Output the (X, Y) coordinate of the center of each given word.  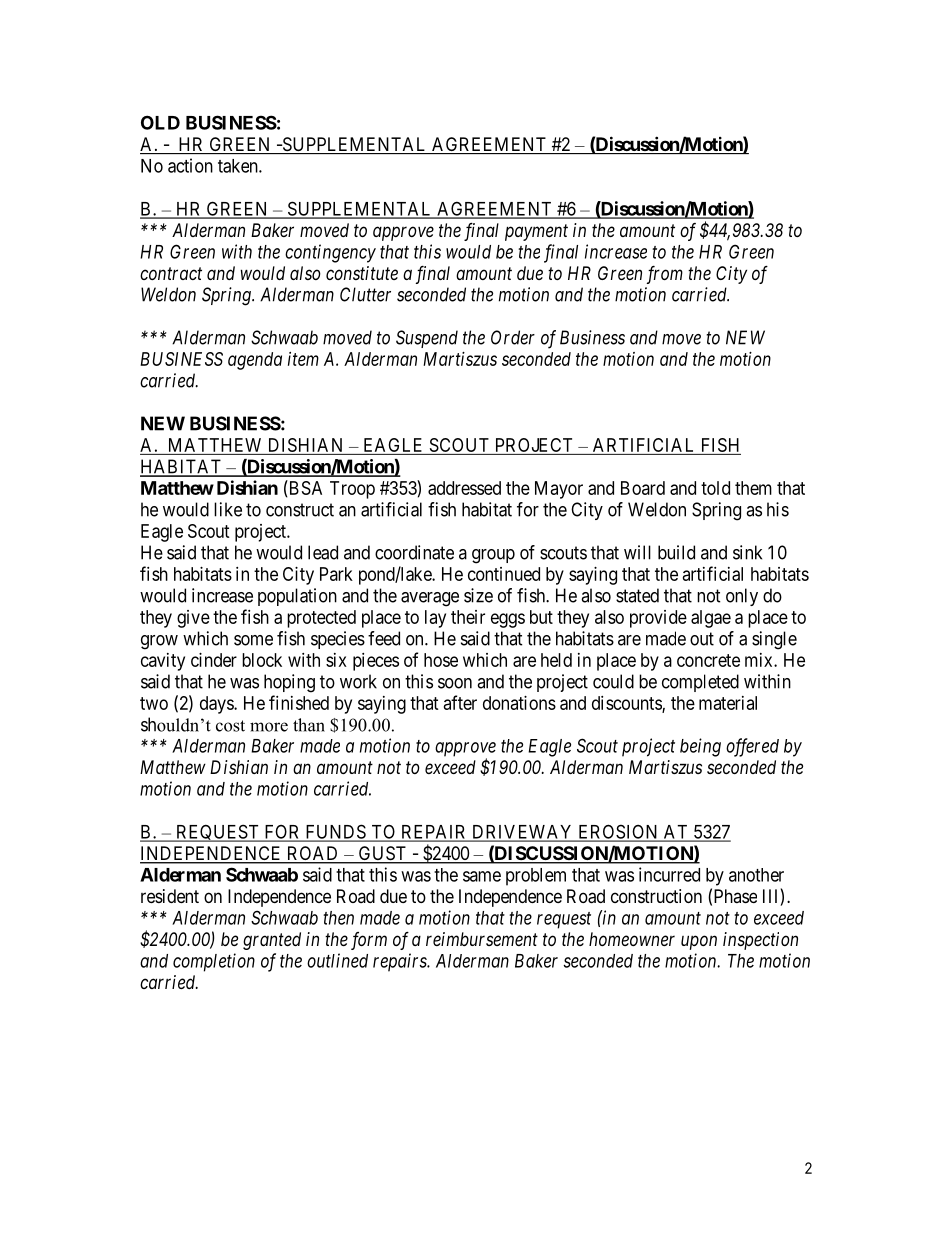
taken (239, 166)
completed (700, 683)
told (715, 488)
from (665, 275)
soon (455, 683)
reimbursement (482, 939)
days (217, 705)
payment (536, 232)
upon (699, 942)
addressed (464, 488)
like (228, 509)
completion (214, 962)
